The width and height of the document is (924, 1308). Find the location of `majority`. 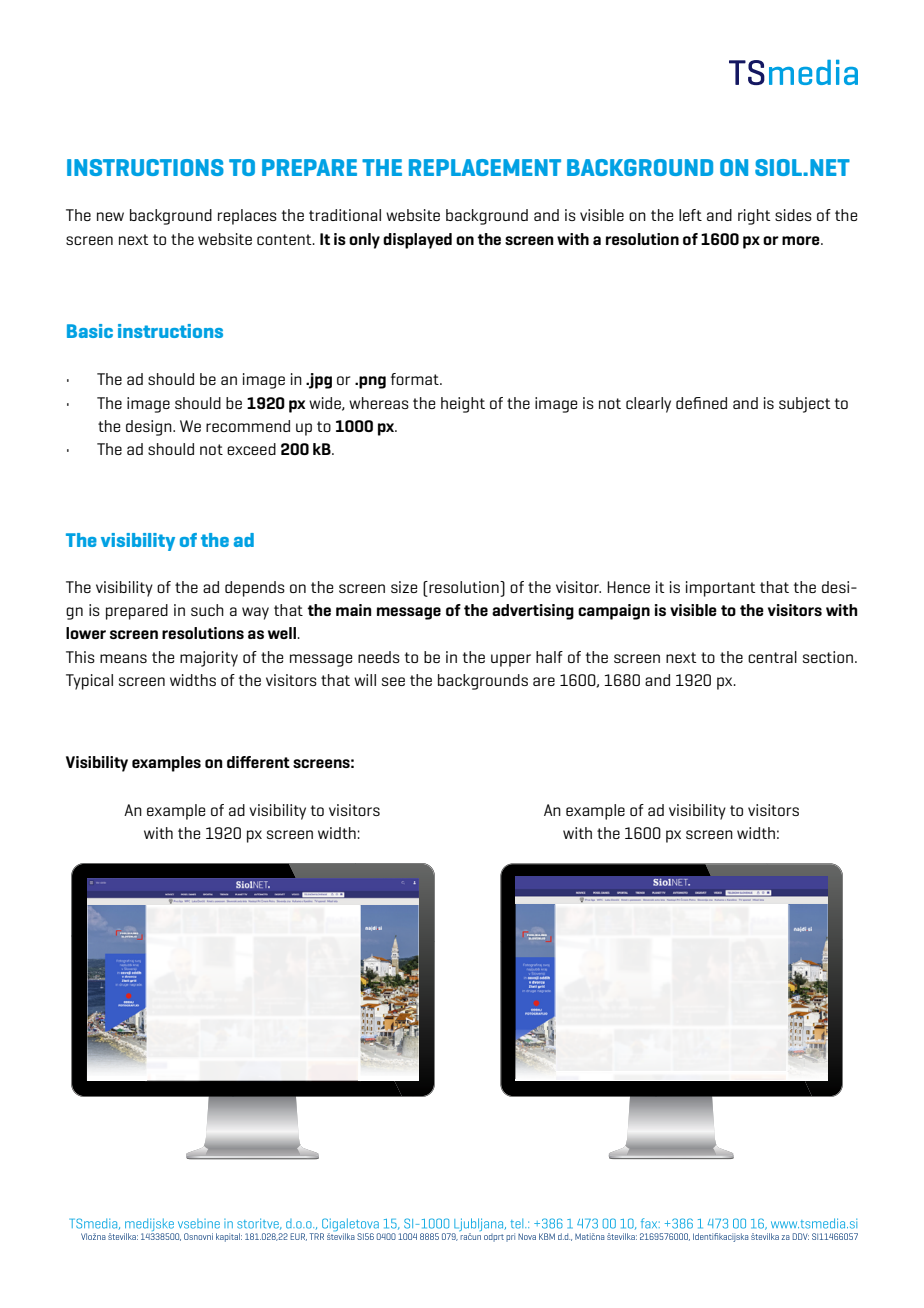

majority is located at coordinates (209, 659).
